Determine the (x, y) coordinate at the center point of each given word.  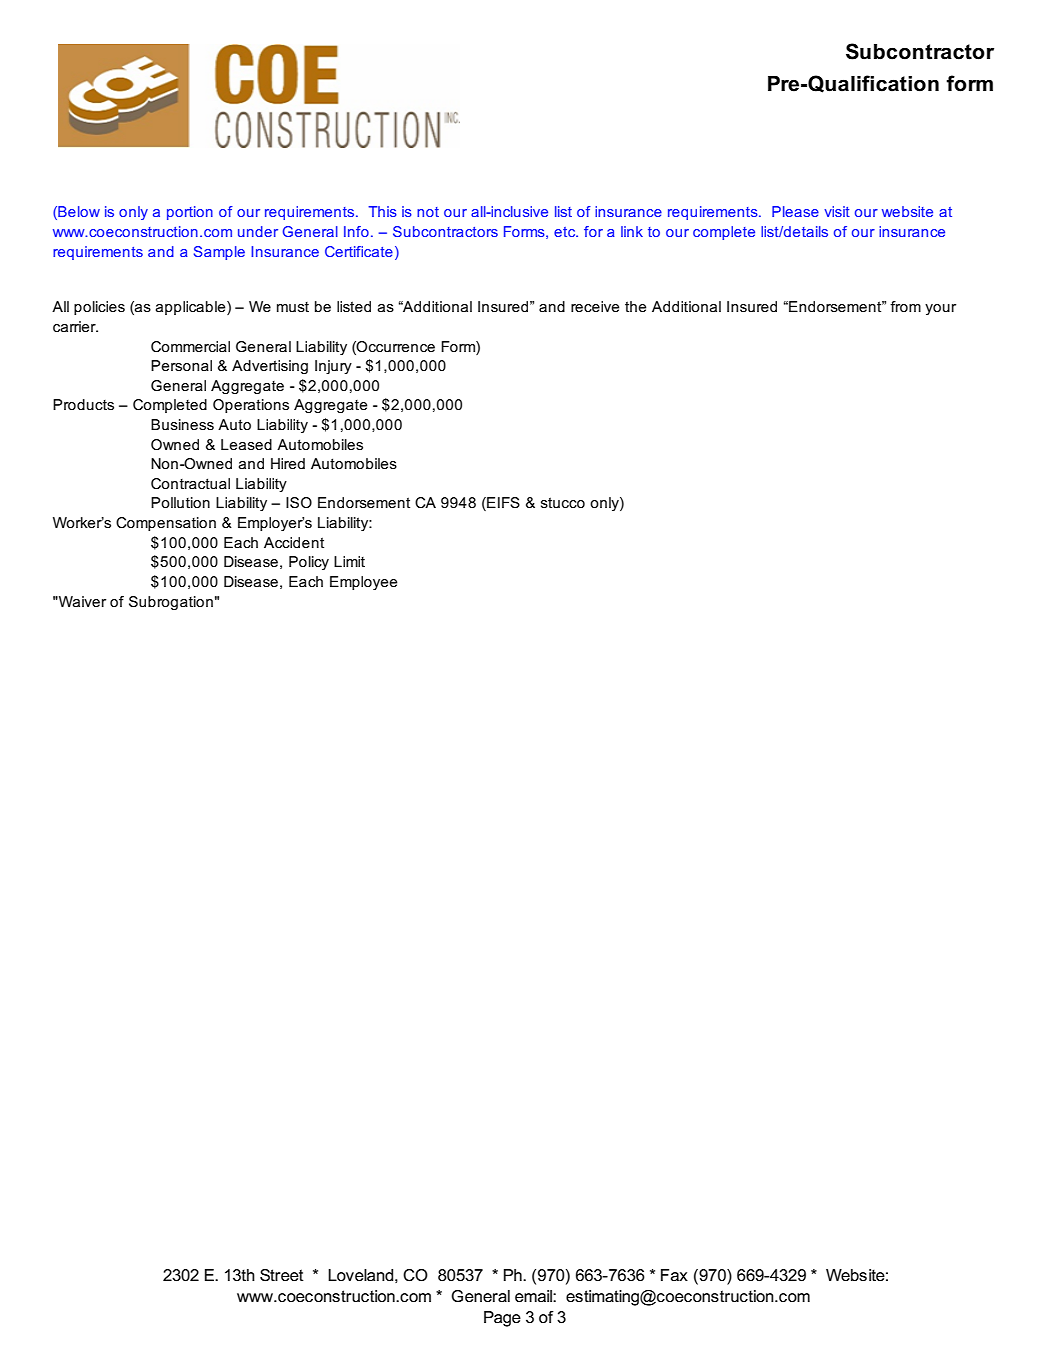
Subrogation (171, 603)
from (905, 306)
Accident (294, 542)
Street (282, 1275)
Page (502, 1319)
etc (566, 232)
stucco (563, 502)
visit (837, 211)
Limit (349, 561)
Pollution (180, 502)
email (534, 1296)
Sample (219, 253)
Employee (363, 583)
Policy (309, 563)
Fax (674, 1275)
